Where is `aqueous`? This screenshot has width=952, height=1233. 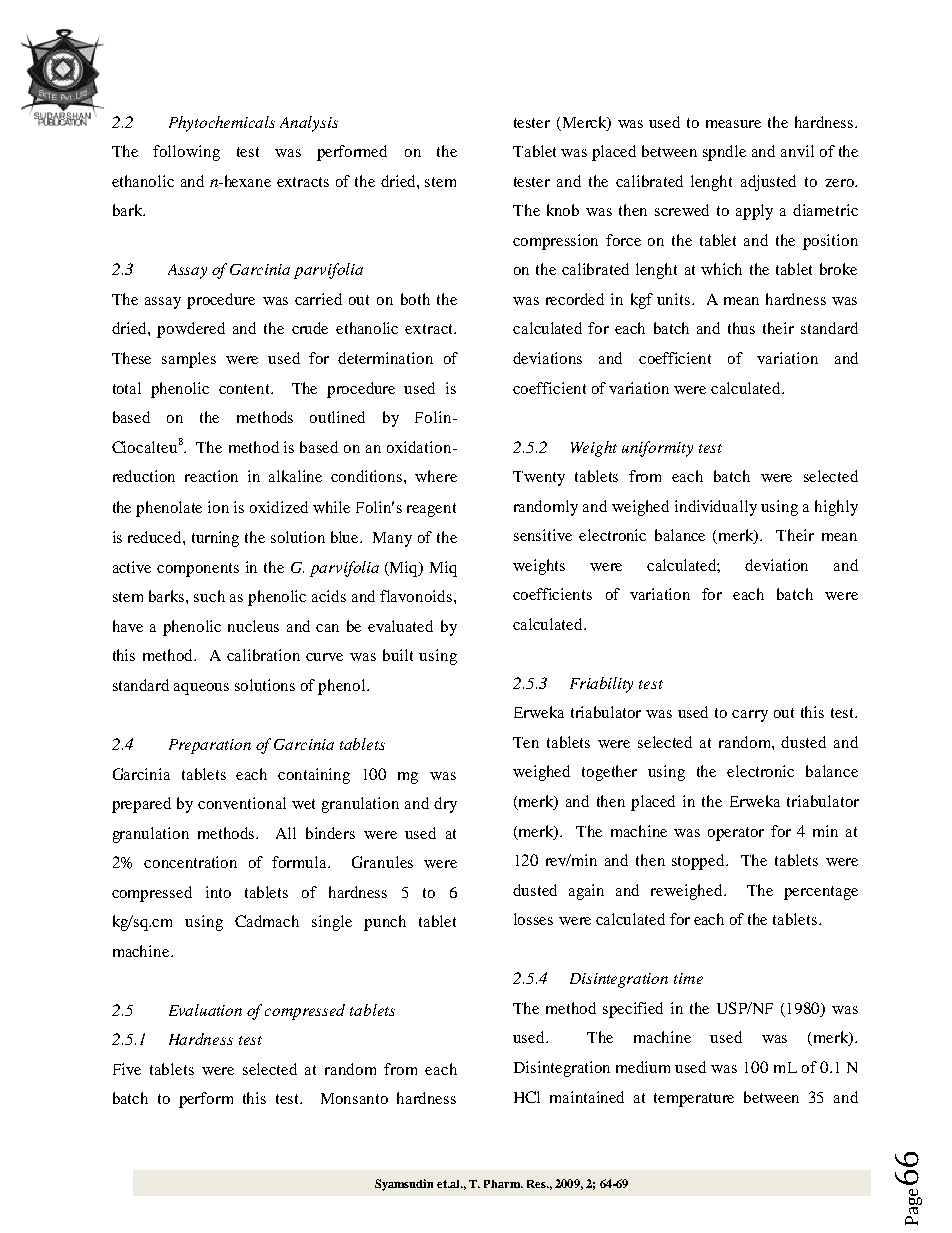 aqueous is located at coordinates (201, 689).
